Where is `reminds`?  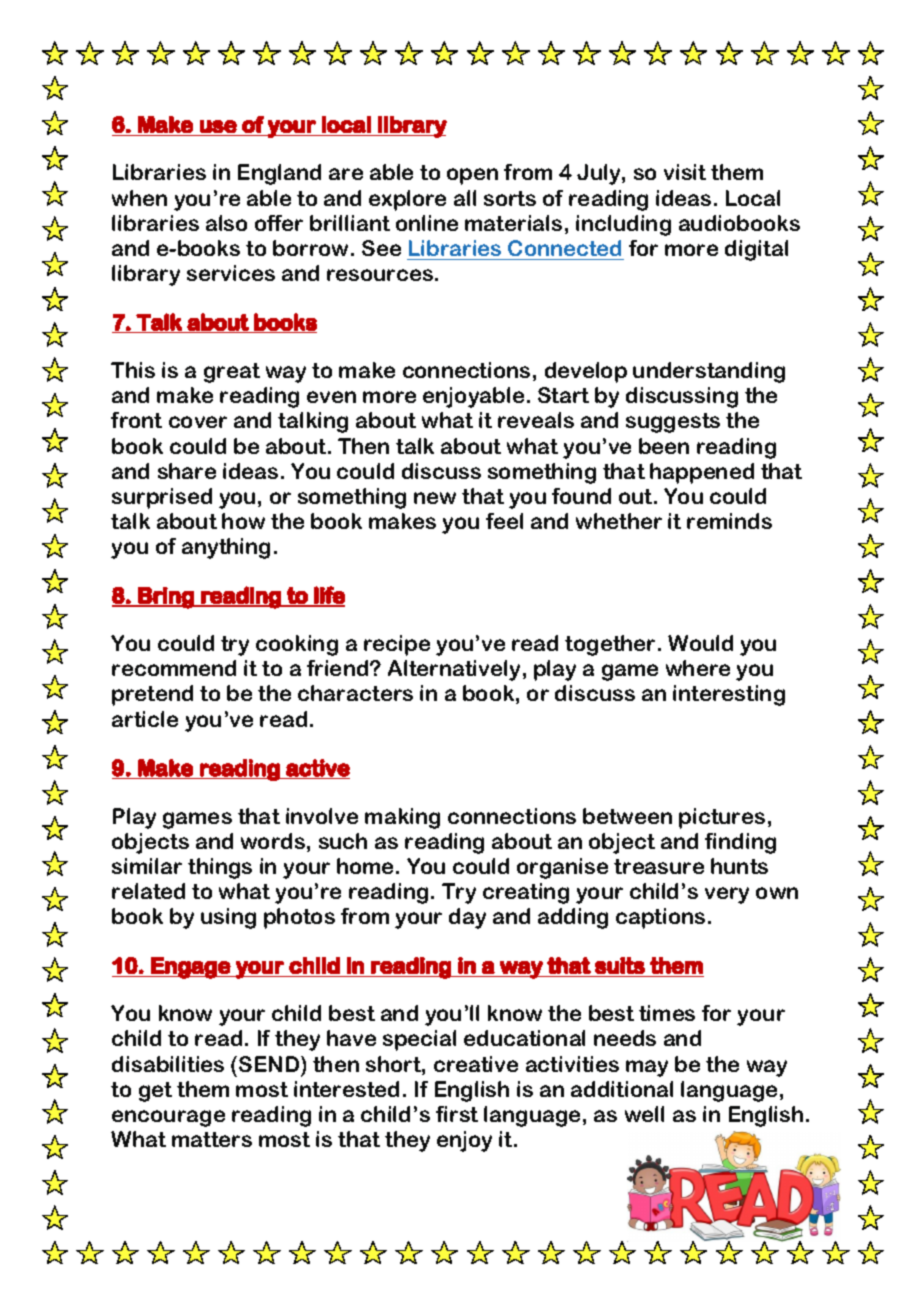 reminds is located at coordinates (729, 521).
